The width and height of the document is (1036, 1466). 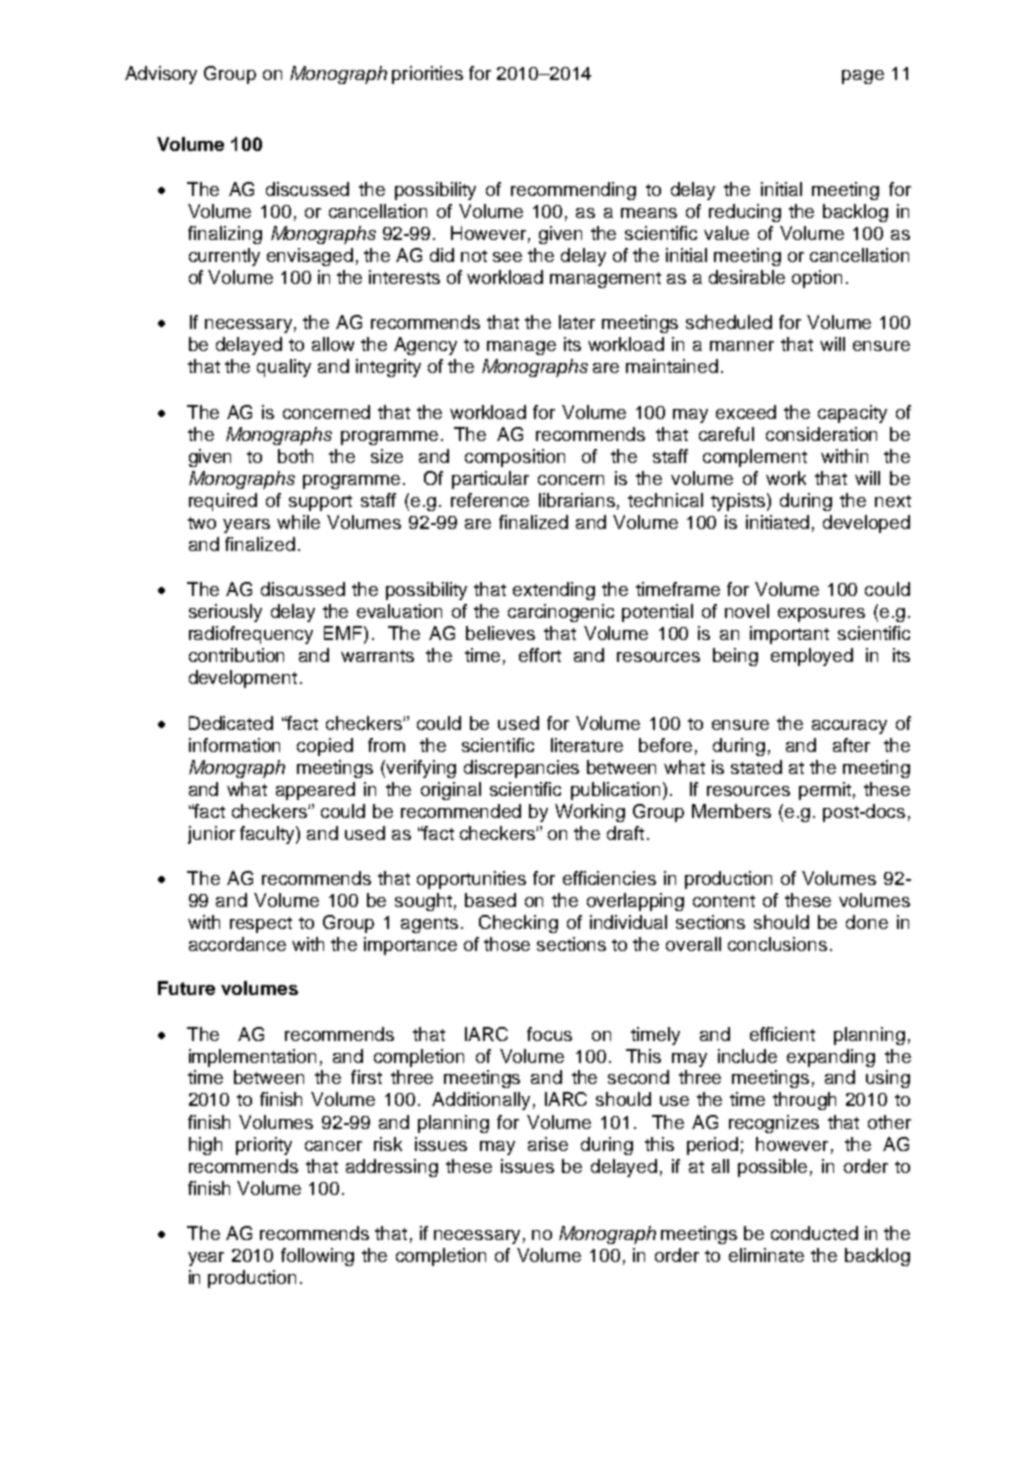 I want to click on junior, so click(x=211, y=835).
